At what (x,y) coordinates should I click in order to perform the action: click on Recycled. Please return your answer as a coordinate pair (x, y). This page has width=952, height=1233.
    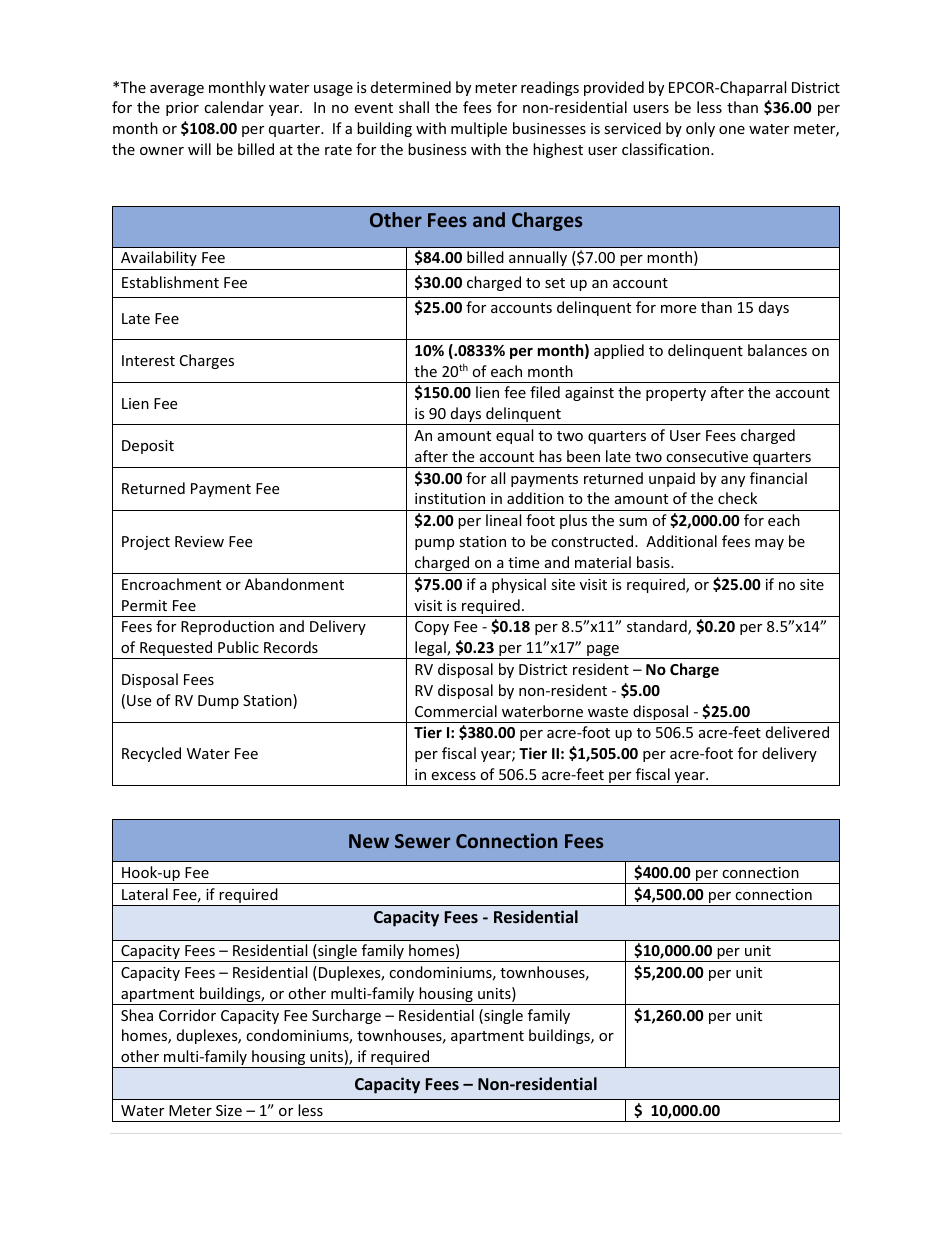
    Looking at the image, I should click on (151, 754).
